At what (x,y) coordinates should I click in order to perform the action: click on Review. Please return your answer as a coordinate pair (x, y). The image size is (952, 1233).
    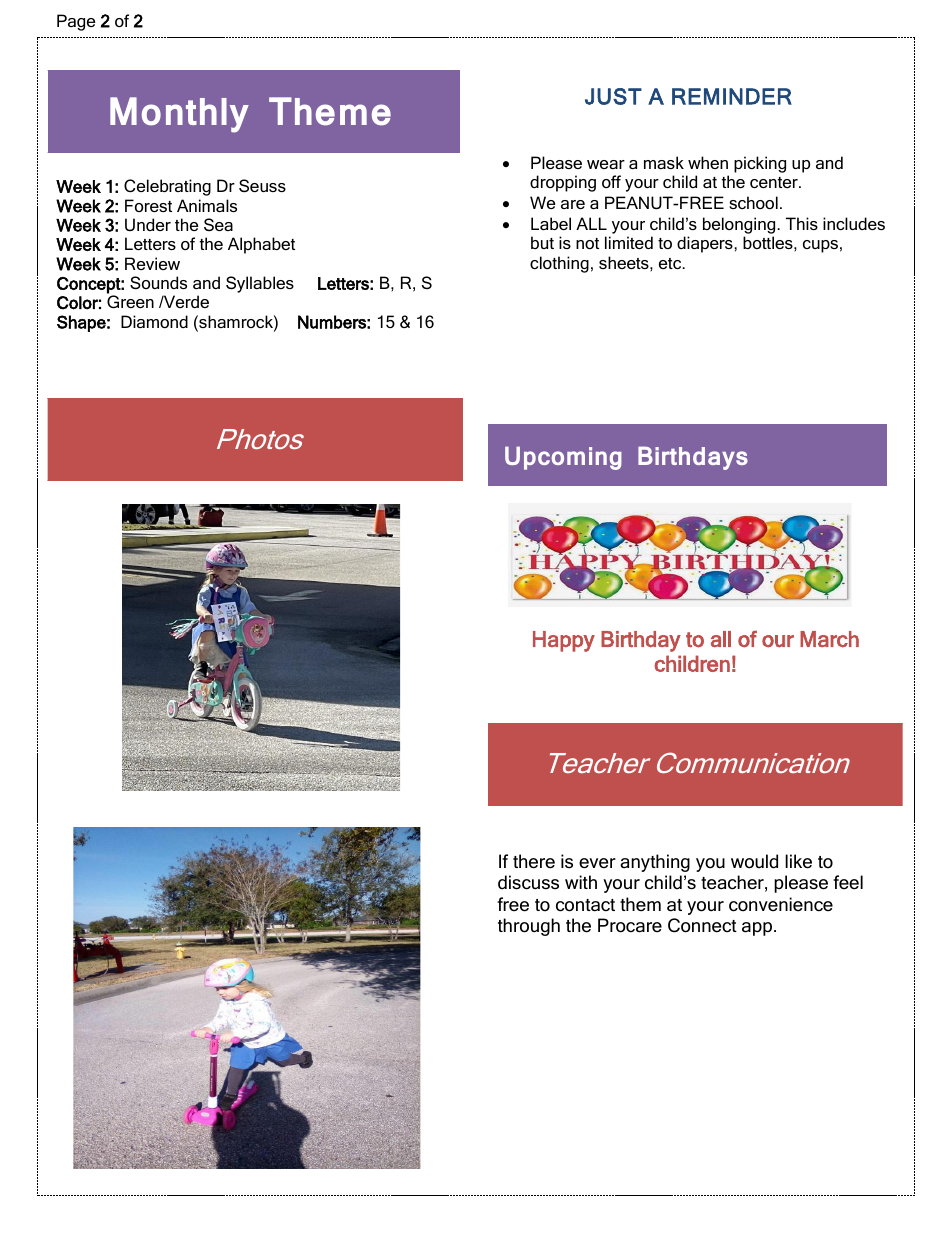
    Looking at the image, I should click on (152, 263).
